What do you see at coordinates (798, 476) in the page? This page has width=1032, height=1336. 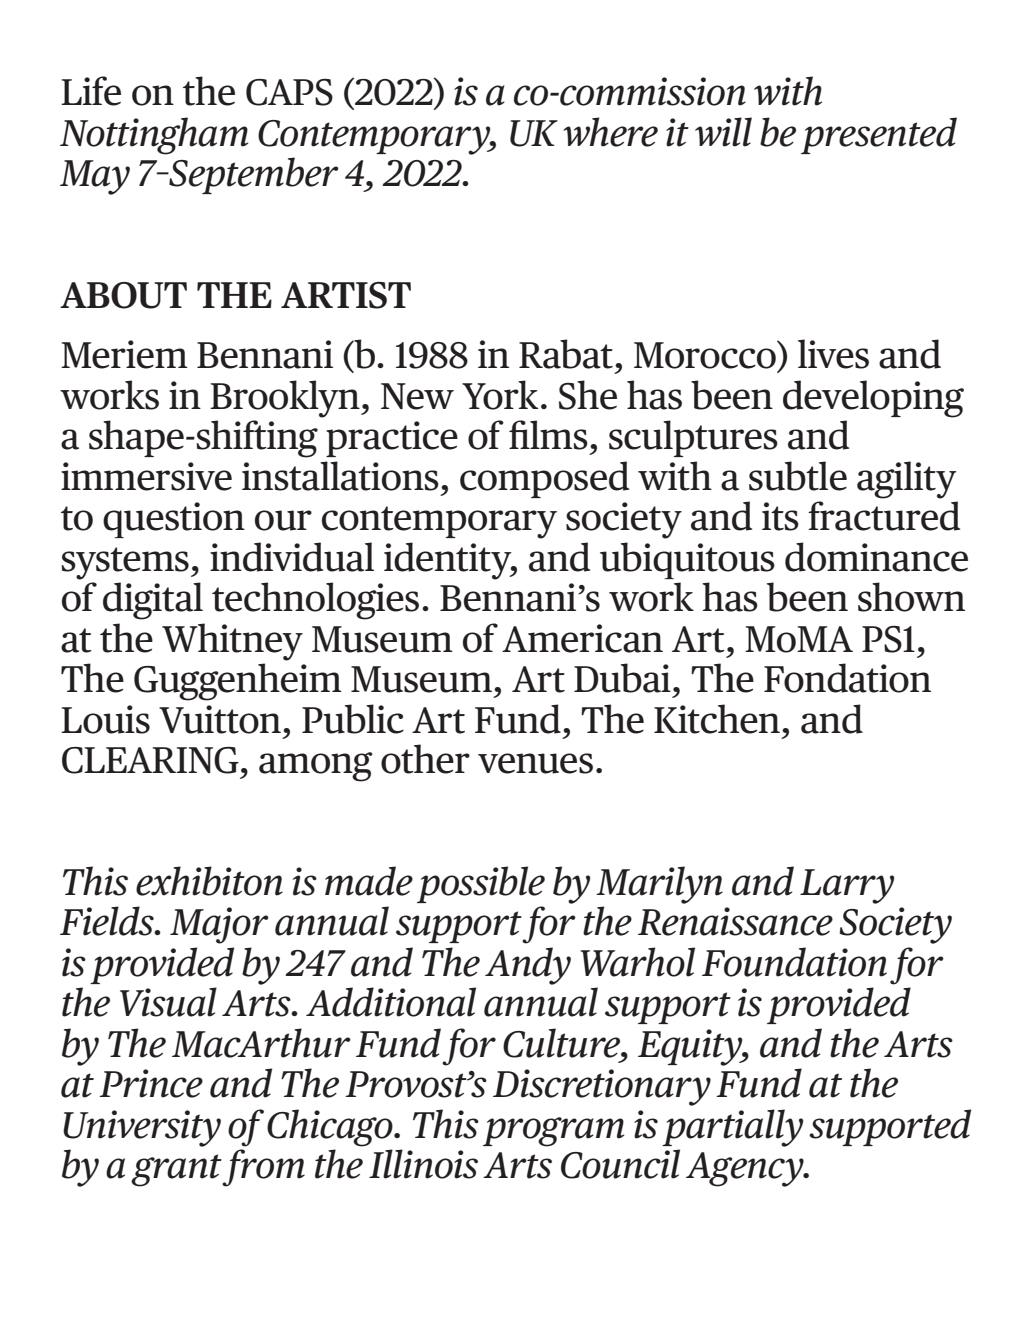 I see `subtle` at bounding box center [798, 476].
